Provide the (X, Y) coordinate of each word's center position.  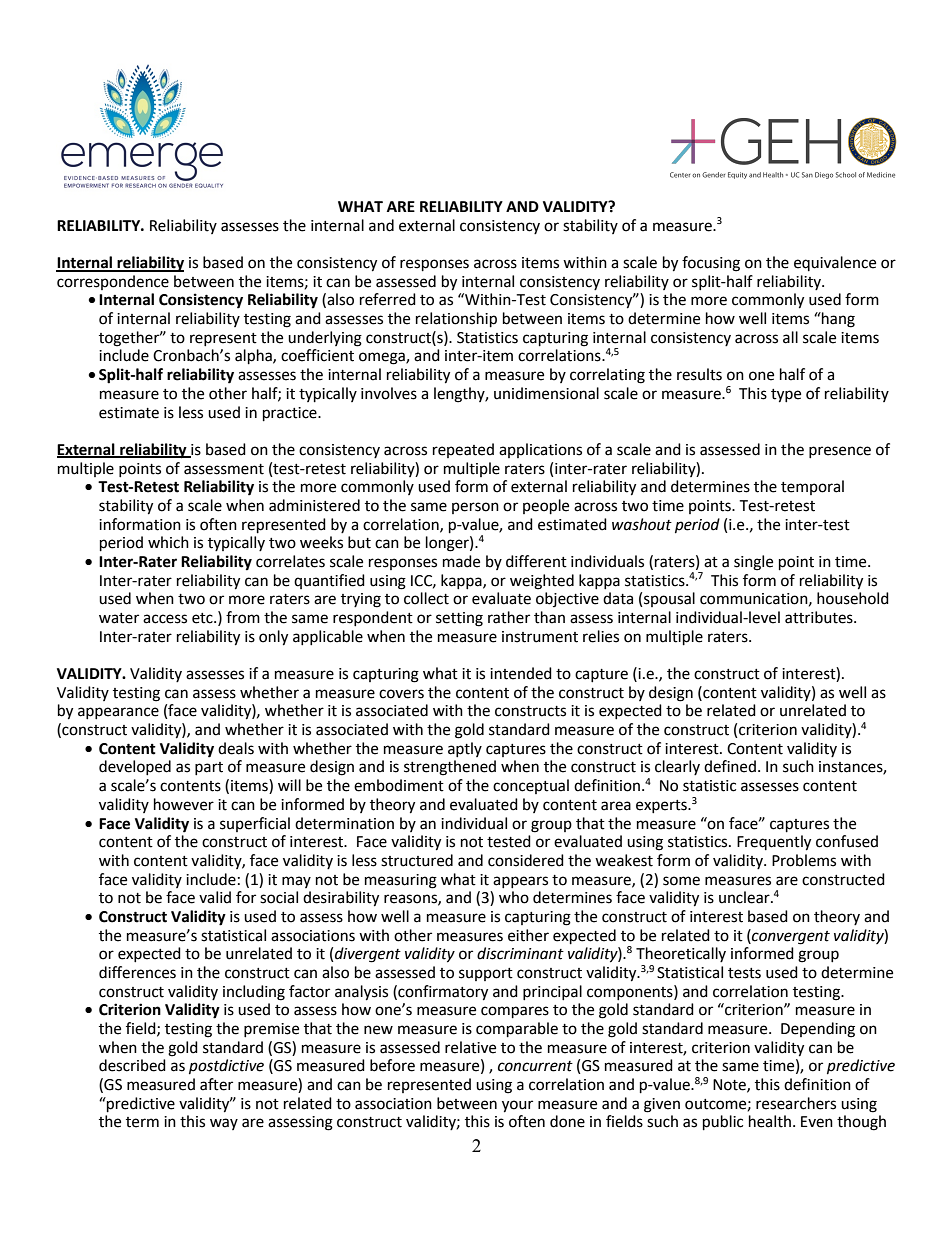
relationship (456, 320)
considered (526, 860)
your (517, 1106)
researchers (796, 1103)
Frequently (774, 843)
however (184, 804)
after (216, 1084)
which (168, 542)
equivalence (835, 263)
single (753, 563)
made (461, 561)
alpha (254, 357)
